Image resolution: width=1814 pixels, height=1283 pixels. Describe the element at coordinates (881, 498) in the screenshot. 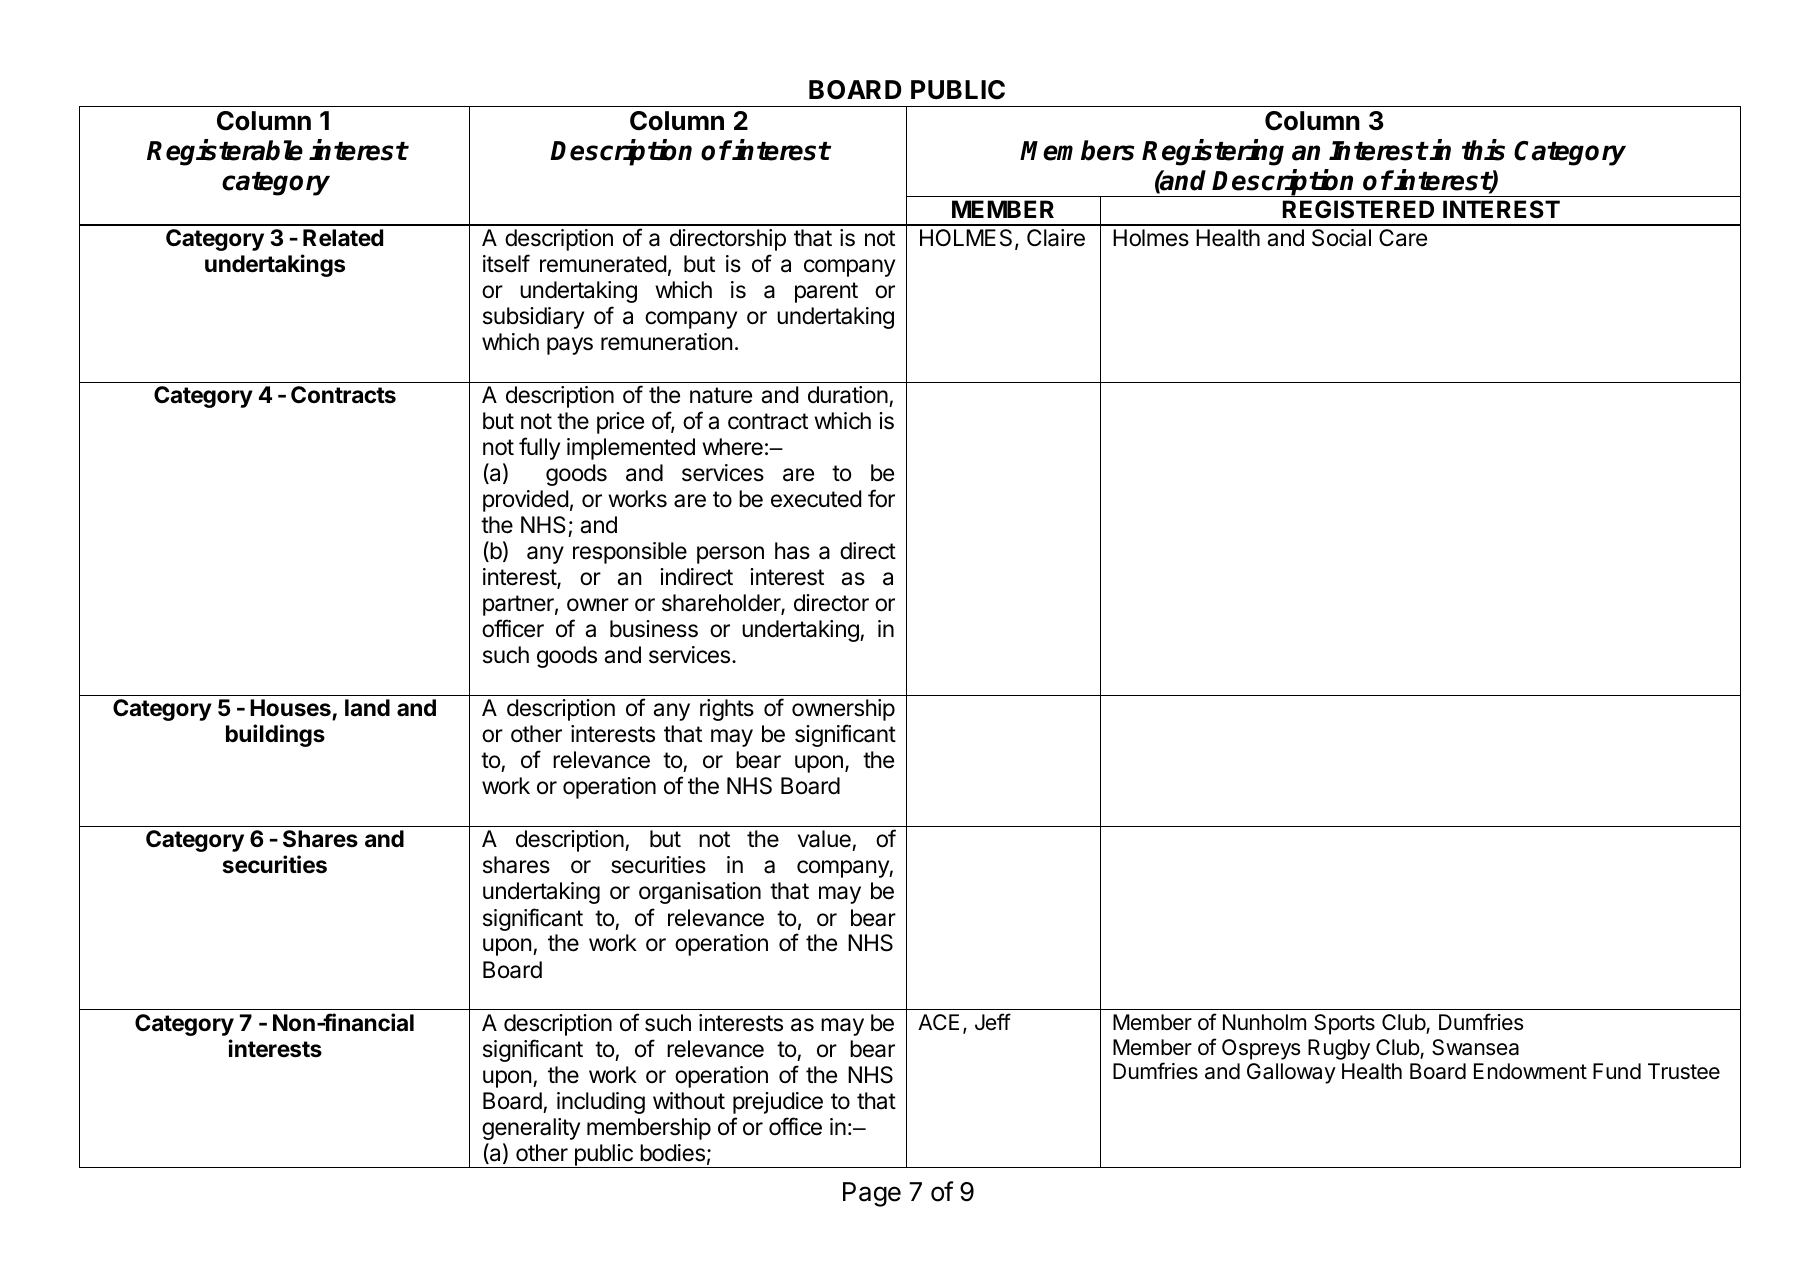

I see `for` at that location.
